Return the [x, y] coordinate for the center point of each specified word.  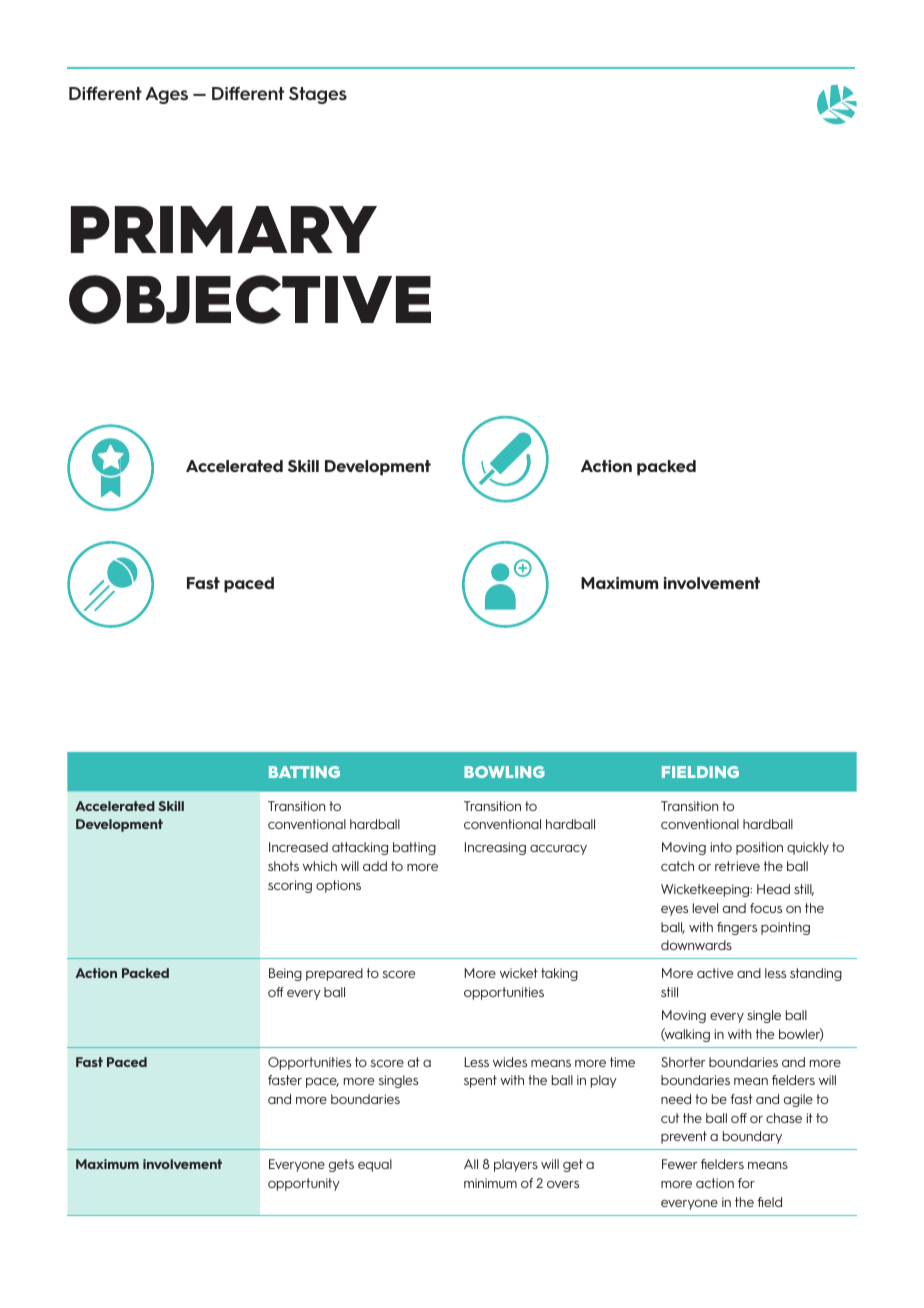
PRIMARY [224, 229]
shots [283, 866]
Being [285, 974]
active [715, 973]
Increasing [495, 848]
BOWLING [504, 772]
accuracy [558, 850]
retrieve [737, 866]
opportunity [304, 1184]
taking [559, 974]
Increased [298, 847]
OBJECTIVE [250, 299]
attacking [360, 848]
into [721, 847]
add [375, 866]
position [759, 848]
